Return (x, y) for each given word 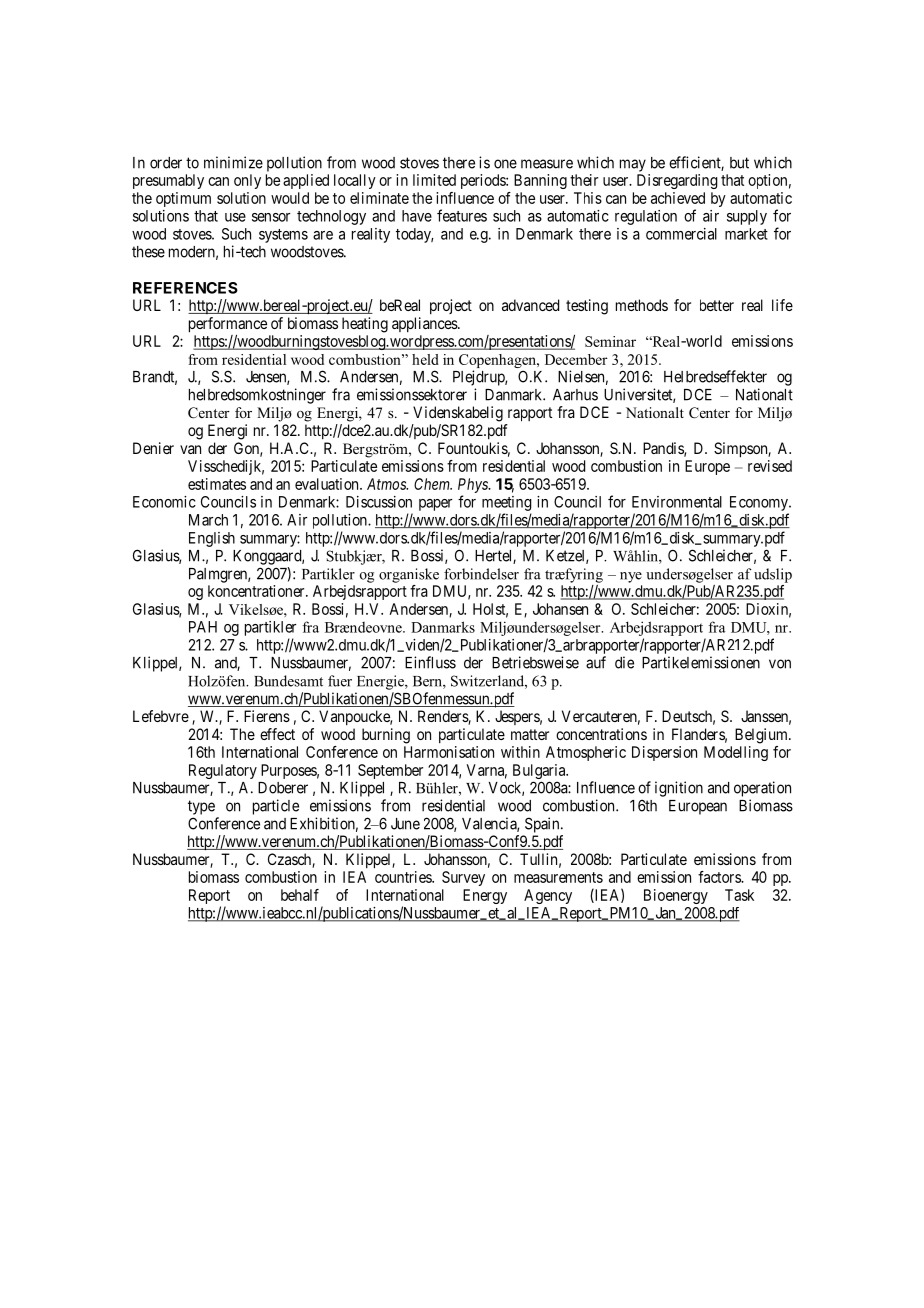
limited (434, 180)
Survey (463, 878)
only (247, 181)
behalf (300, 895)
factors (720, 877)
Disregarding (677, 181)
